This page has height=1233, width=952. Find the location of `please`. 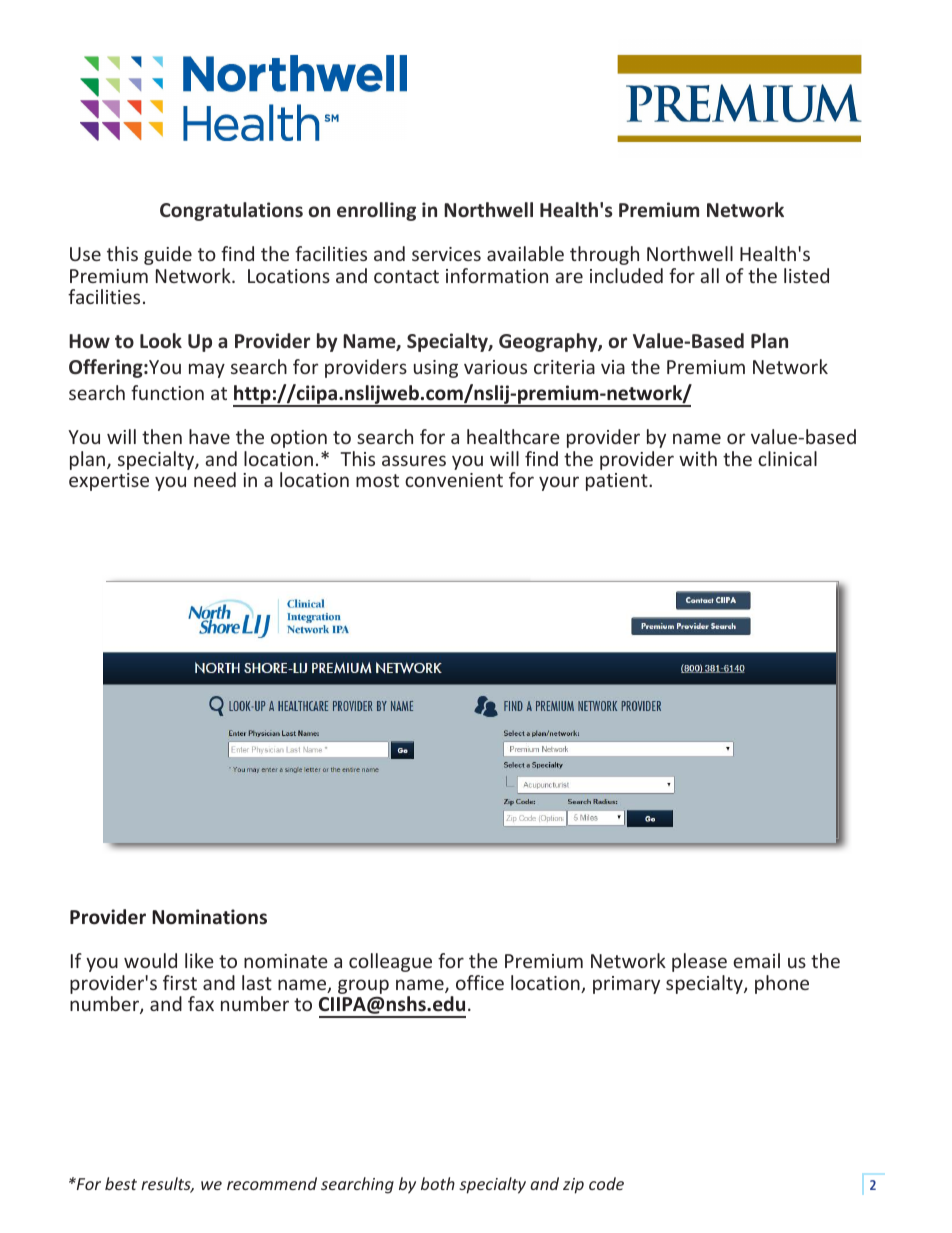

please is located at coordinates (699, 962).
